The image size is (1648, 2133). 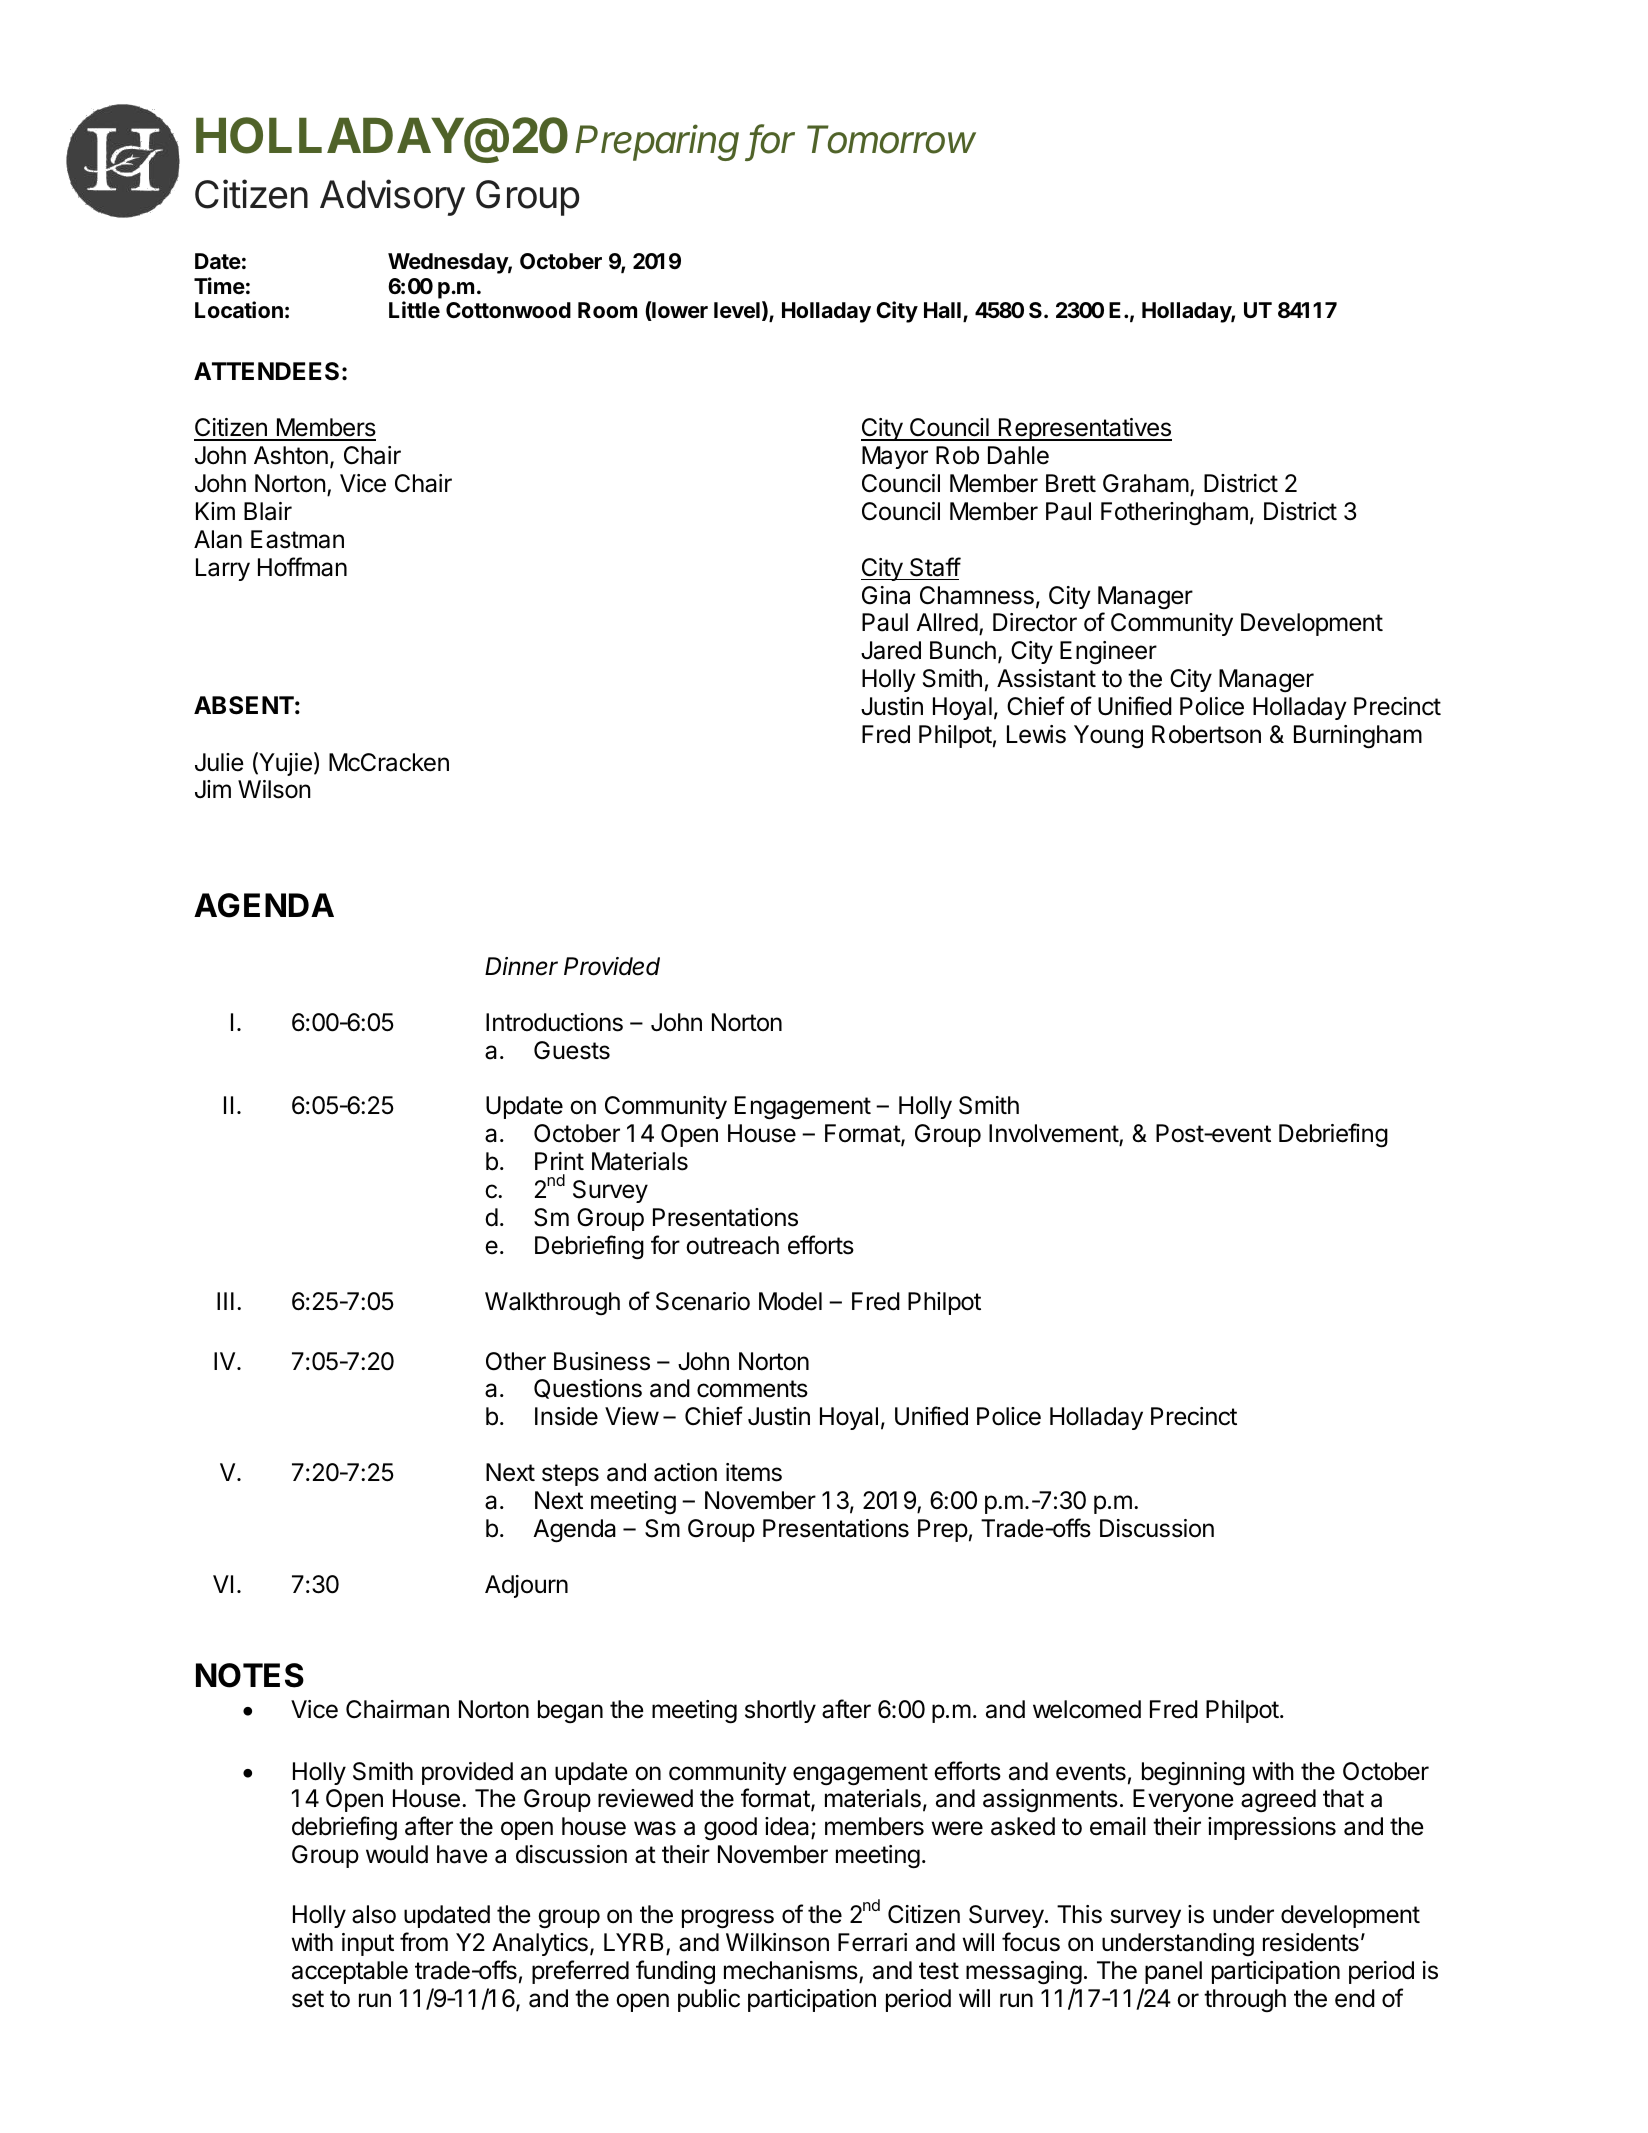 What do you see at coordinates (732, 1245) in the page?
I see `outreach` at bounding box center [732, 1245].
